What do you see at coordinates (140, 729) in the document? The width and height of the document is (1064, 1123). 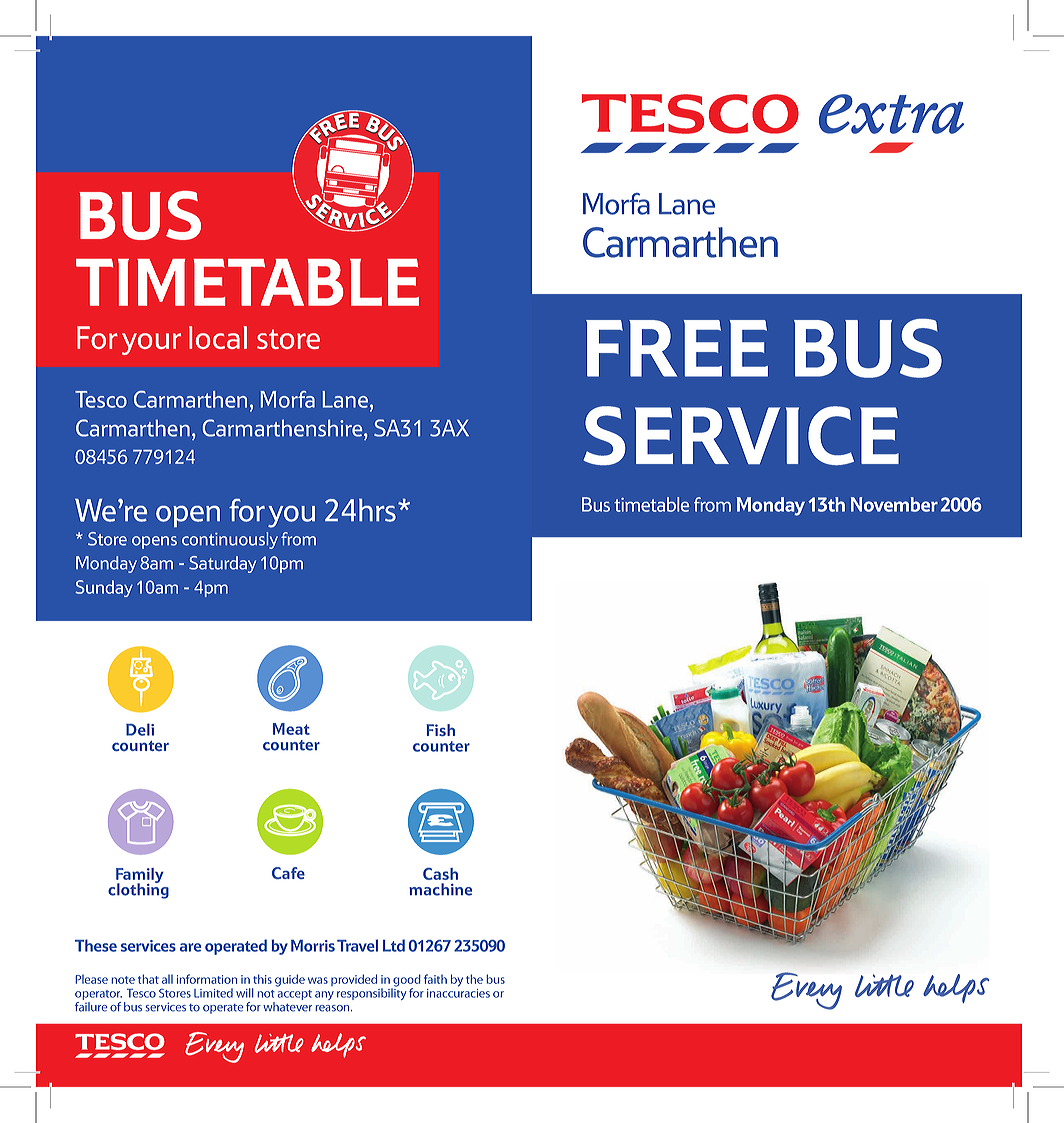 I see `Deli` at bounding box center [140, 729].
